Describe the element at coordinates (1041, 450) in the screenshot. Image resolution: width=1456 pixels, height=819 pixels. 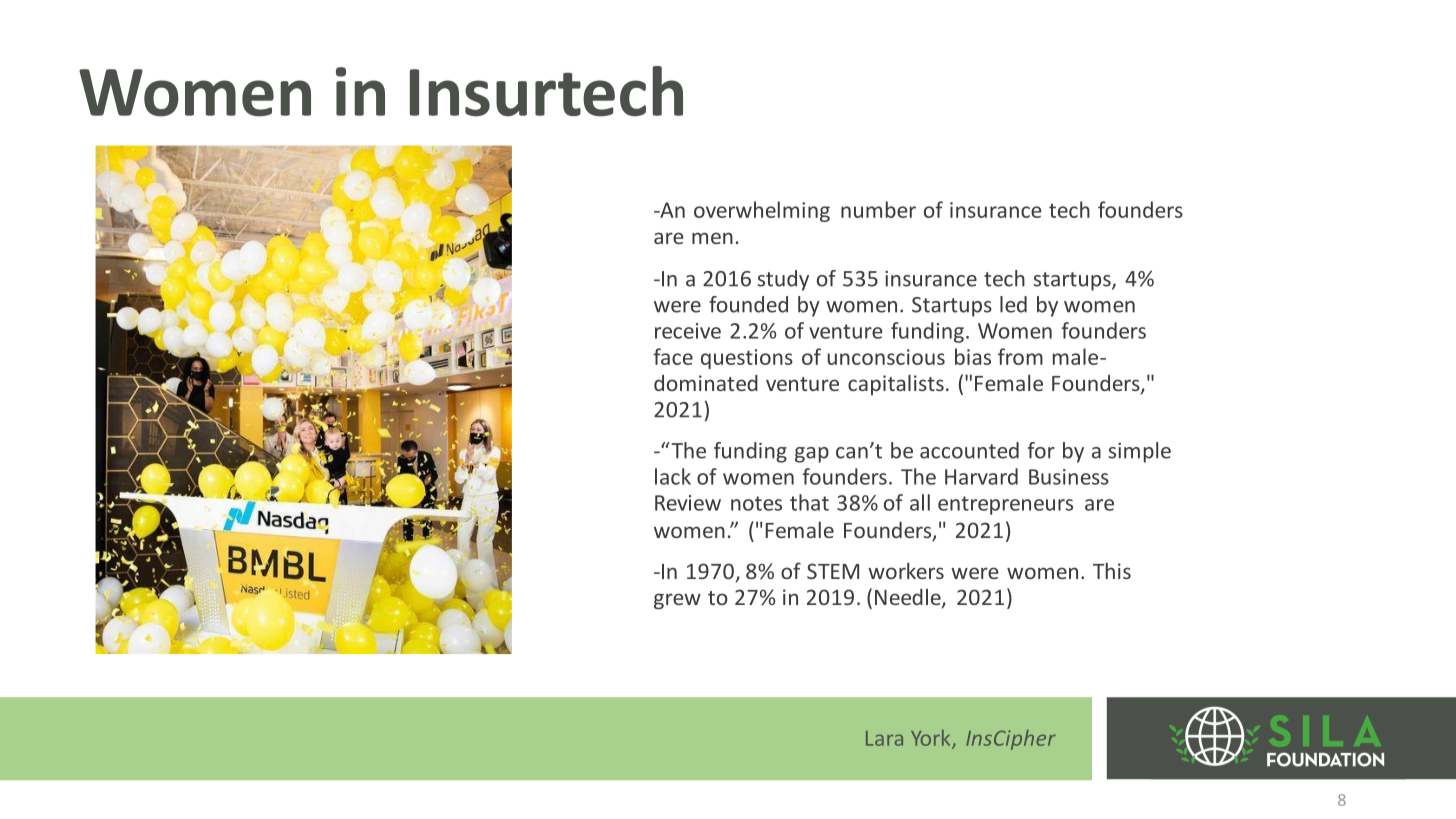
I see `for` at that location.
